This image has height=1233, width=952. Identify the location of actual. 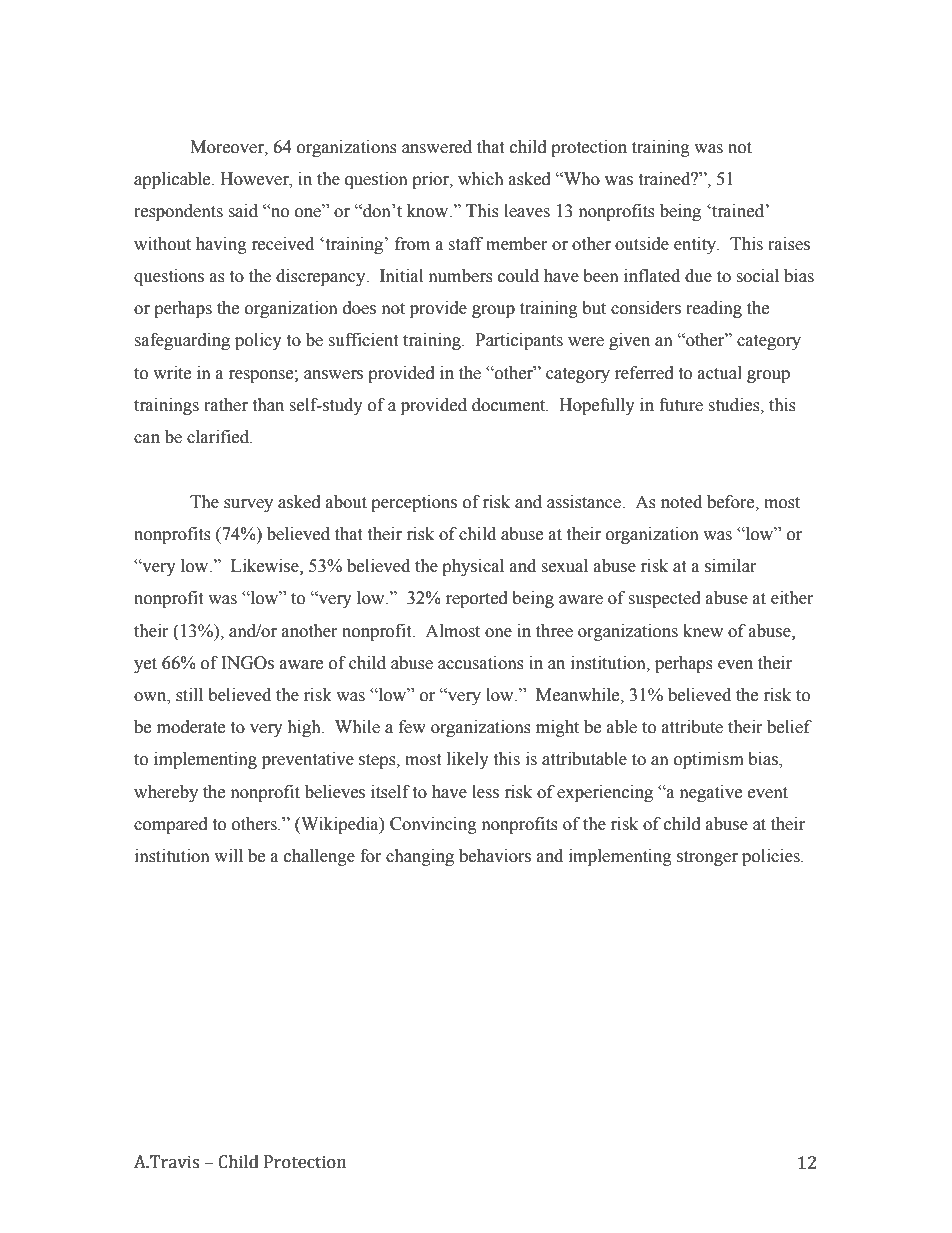
(720, 373).
